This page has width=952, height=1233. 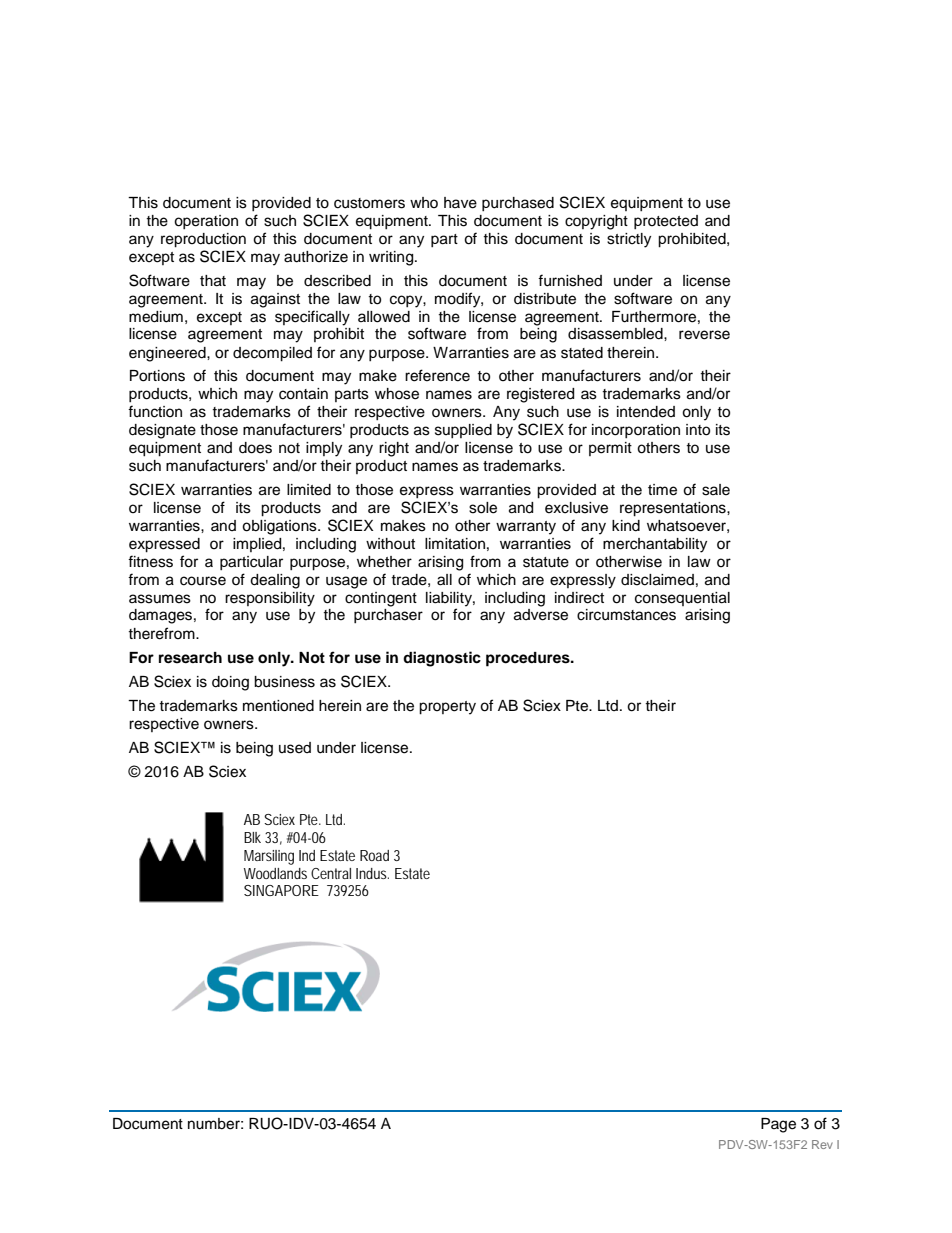 I want to click on obligations, so click(x=280, y=527).
